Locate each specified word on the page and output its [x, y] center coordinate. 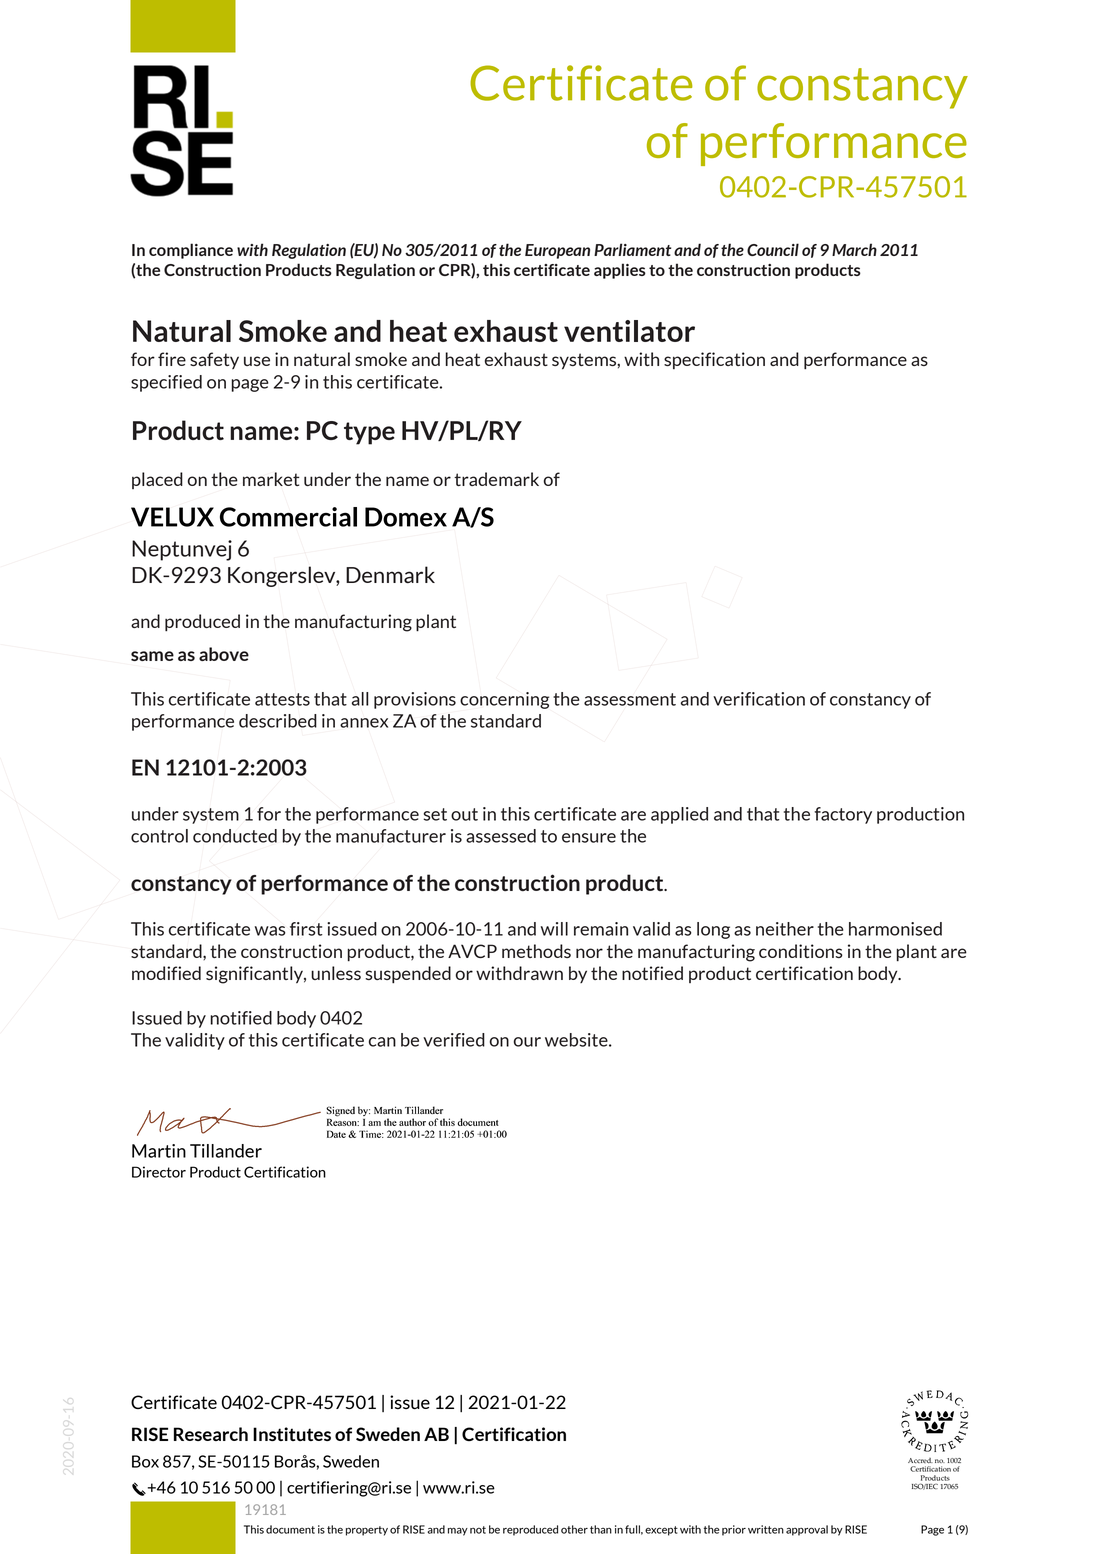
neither [785, 929]
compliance [191, 251]
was [270, 931]
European [557, 251]
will [554, 929]
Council [773, 249]
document [290, 1529]
